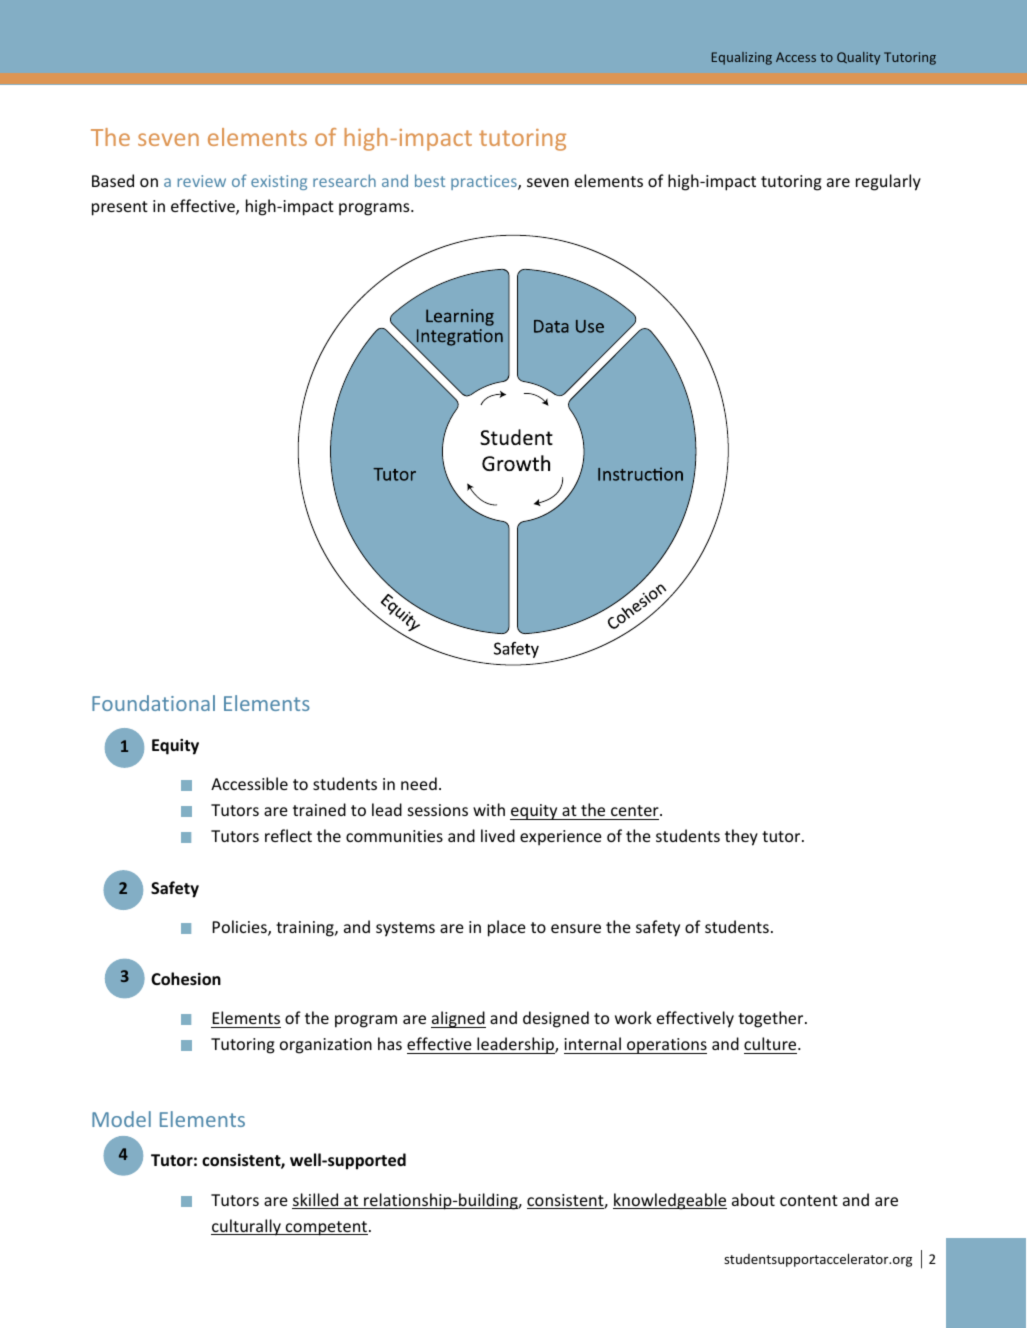  What do you see at coordinates (742, 58) in the document?
I see `Equalizing` at bounding box center [742, 58].
